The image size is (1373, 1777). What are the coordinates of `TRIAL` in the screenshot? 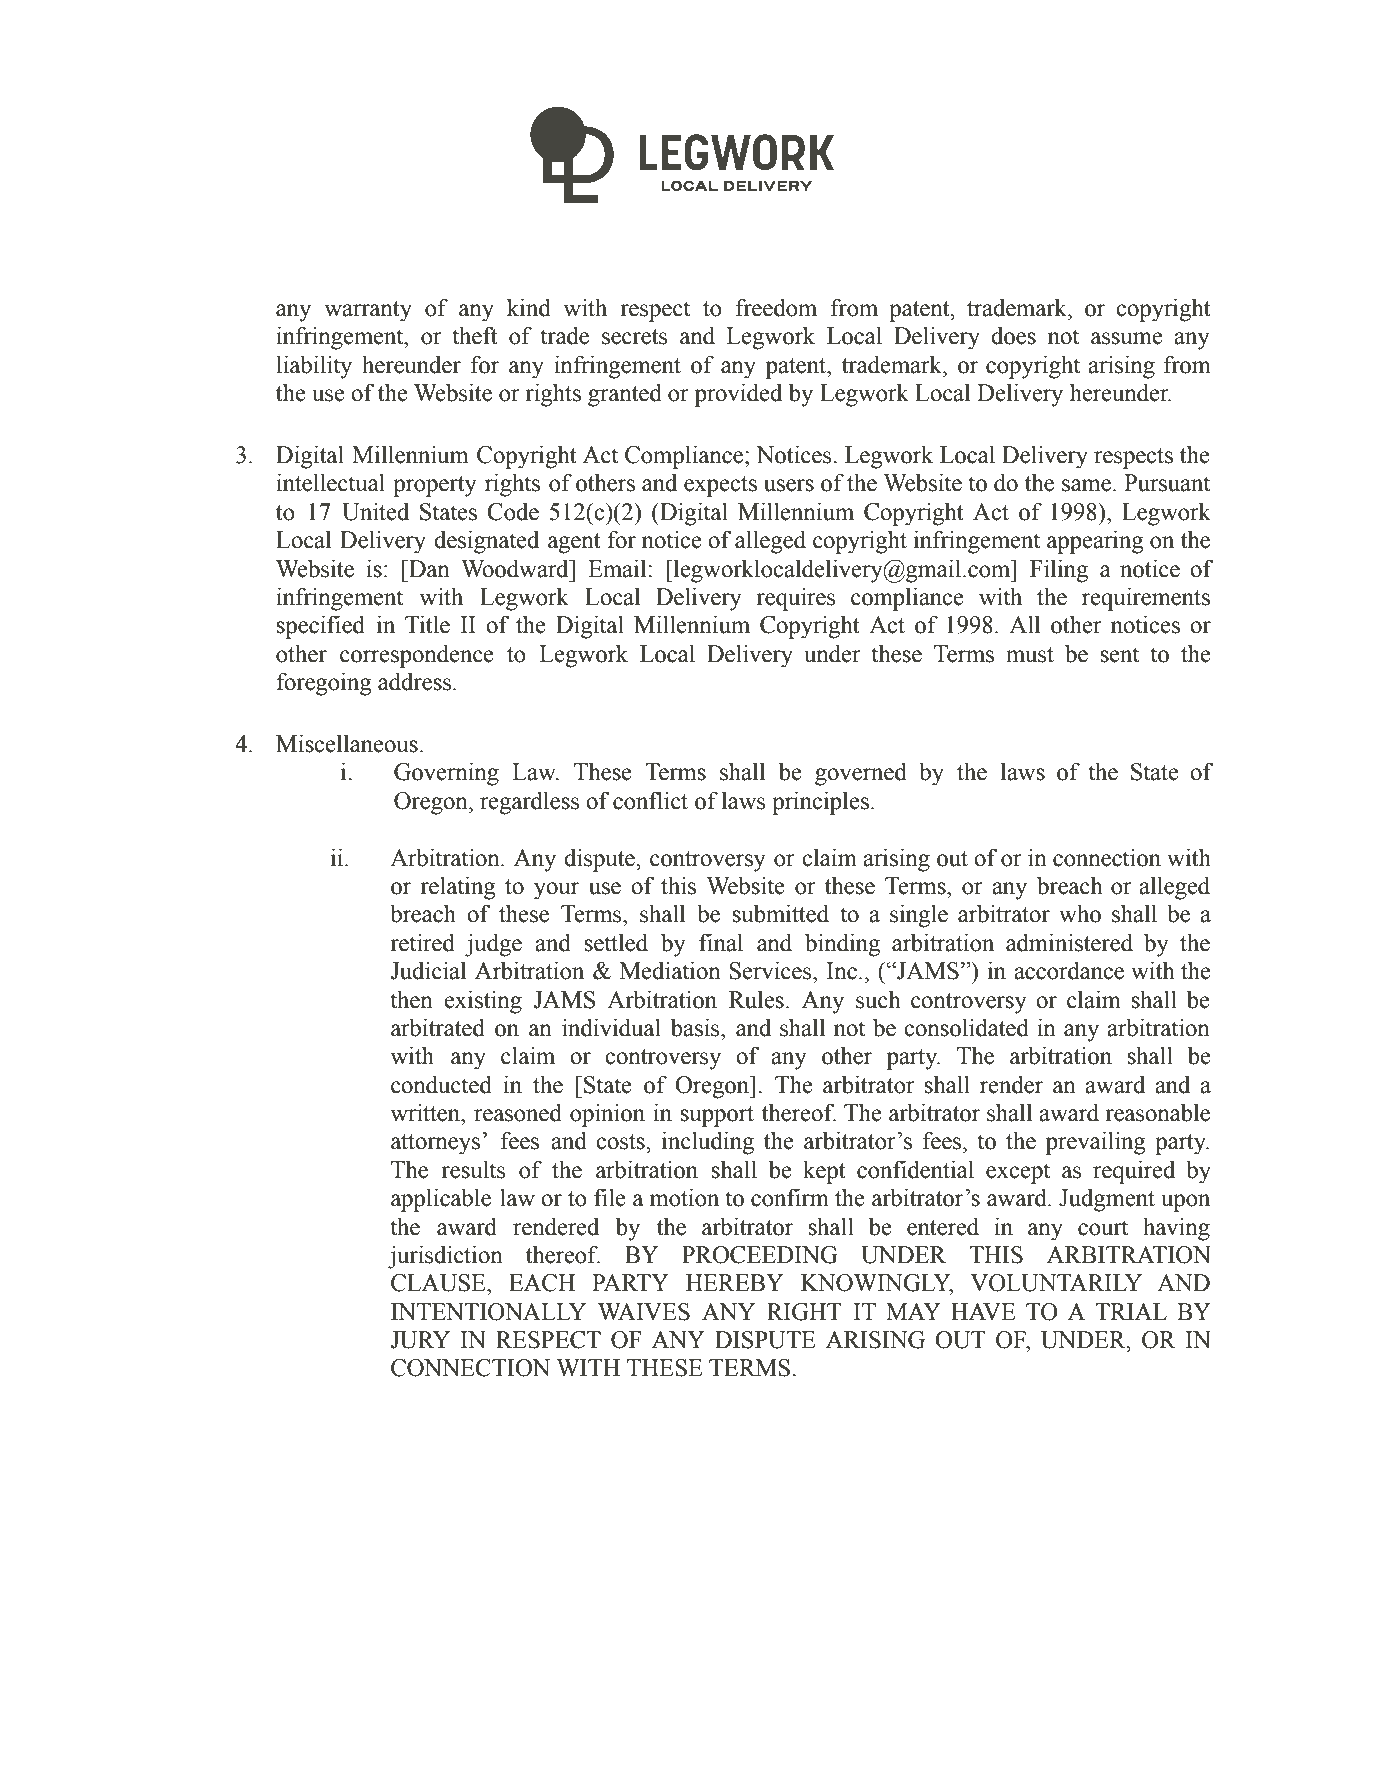 It's located at (1131, 1311).
